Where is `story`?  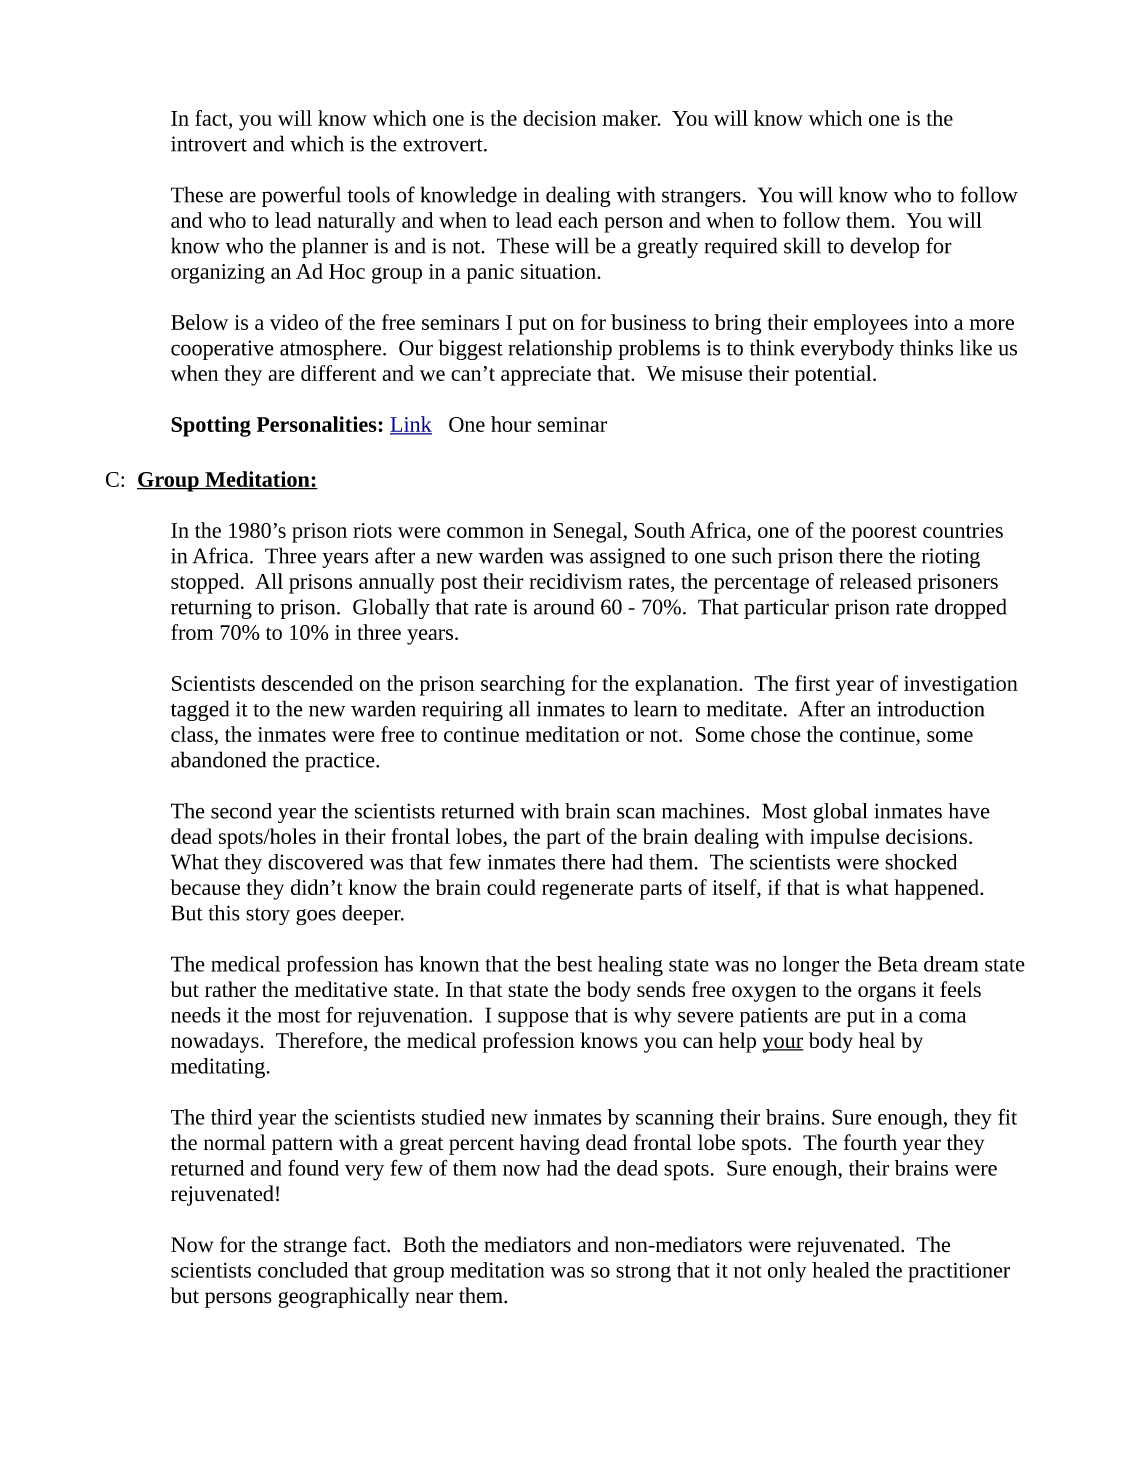 story is located at coordinates (268, 916).
